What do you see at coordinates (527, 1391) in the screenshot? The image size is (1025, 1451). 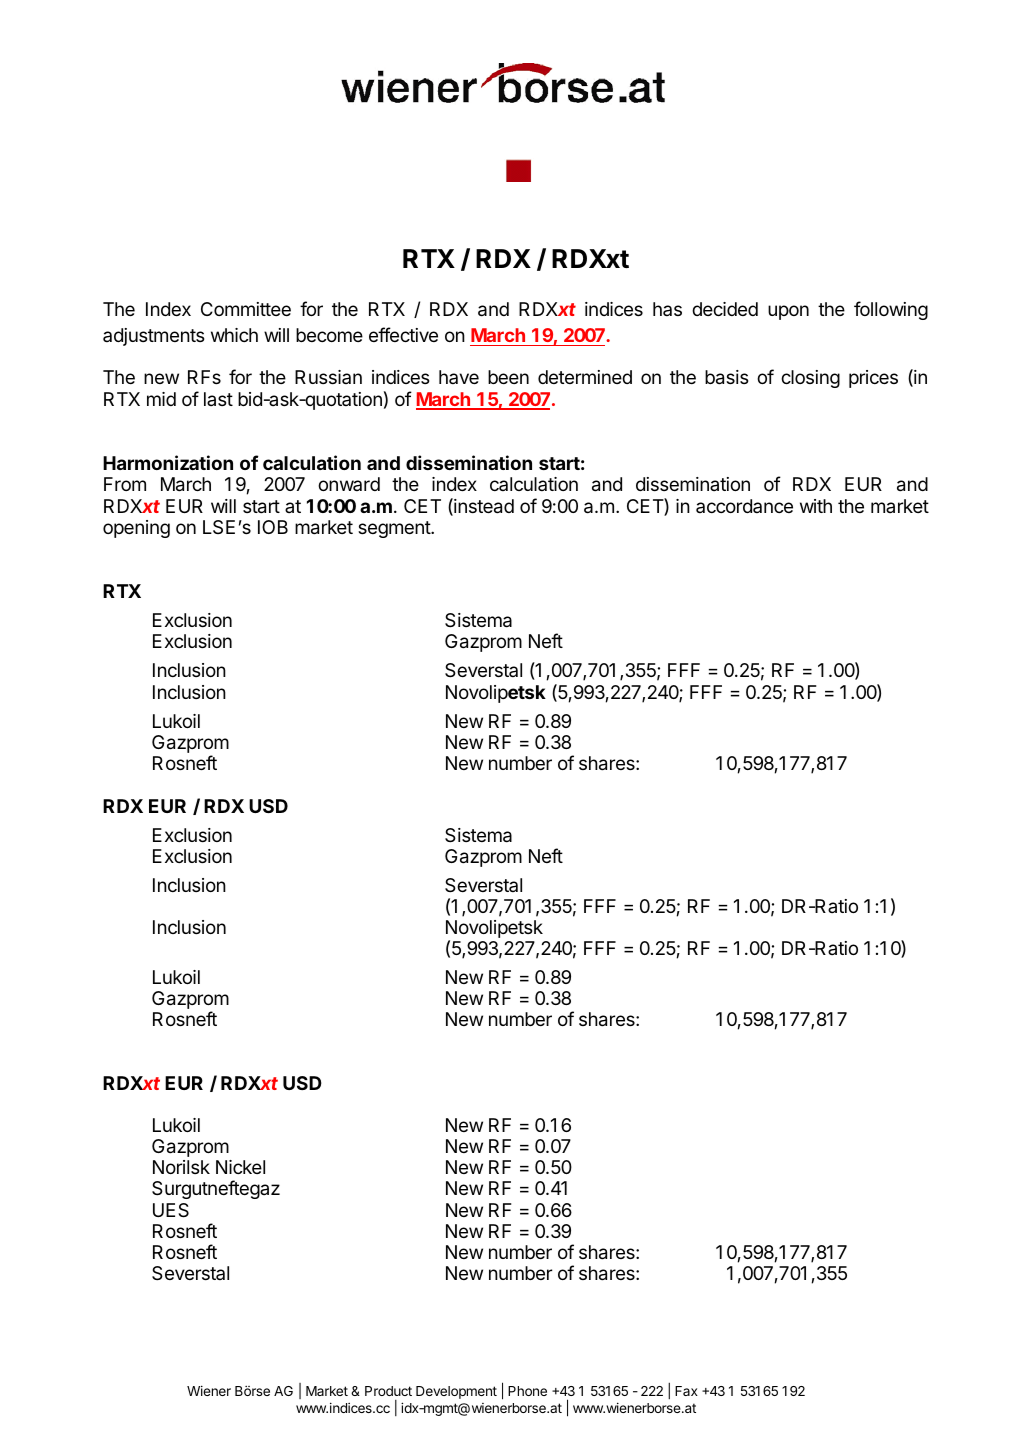 I see `Phone` at bounding box center [527, 1391].
